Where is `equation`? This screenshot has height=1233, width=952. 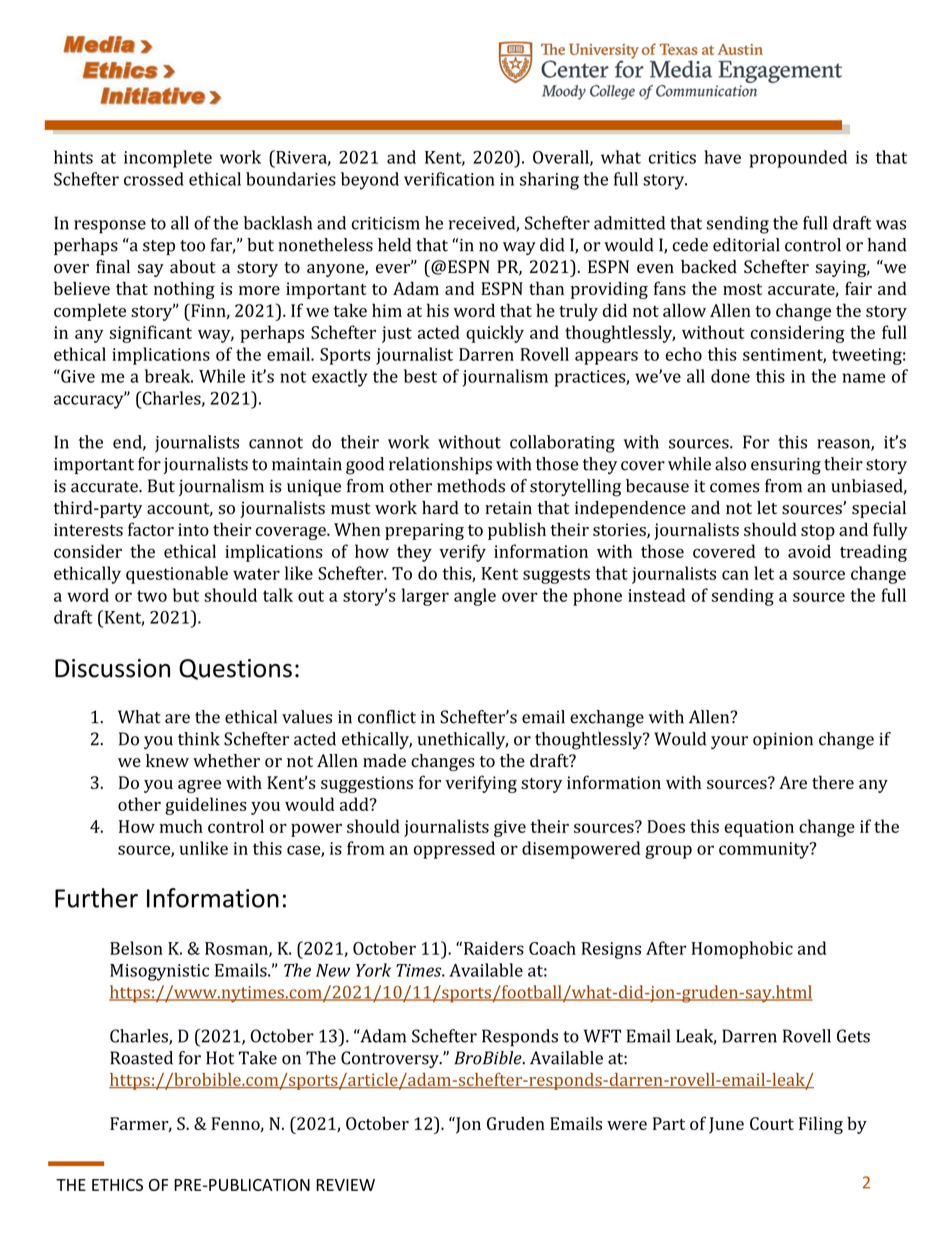 equation is located at coordinates (759, 828).
